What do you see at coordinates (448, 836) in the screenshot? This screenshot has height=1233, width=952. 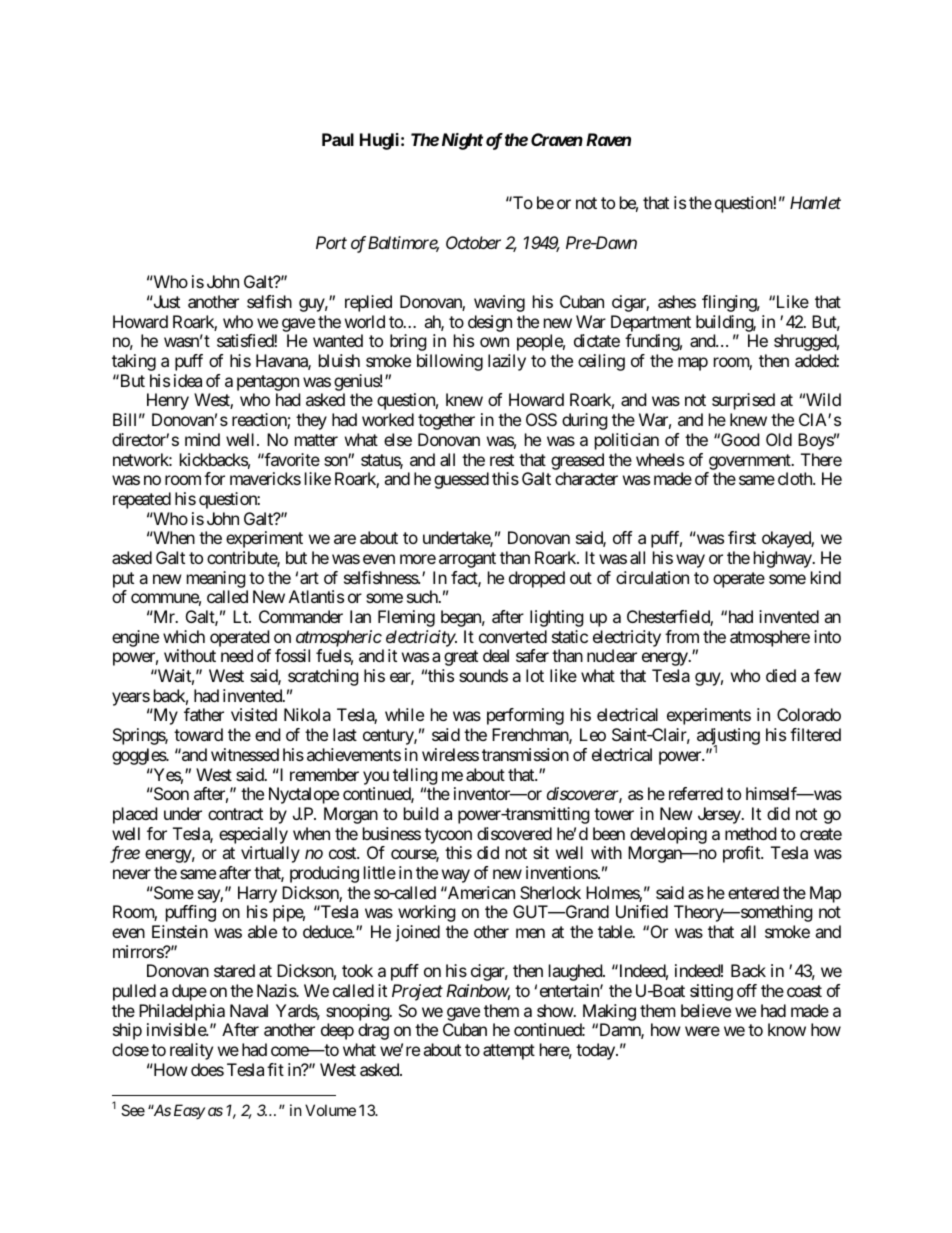 I see `tycoon` at bounding box center [448, 836].
